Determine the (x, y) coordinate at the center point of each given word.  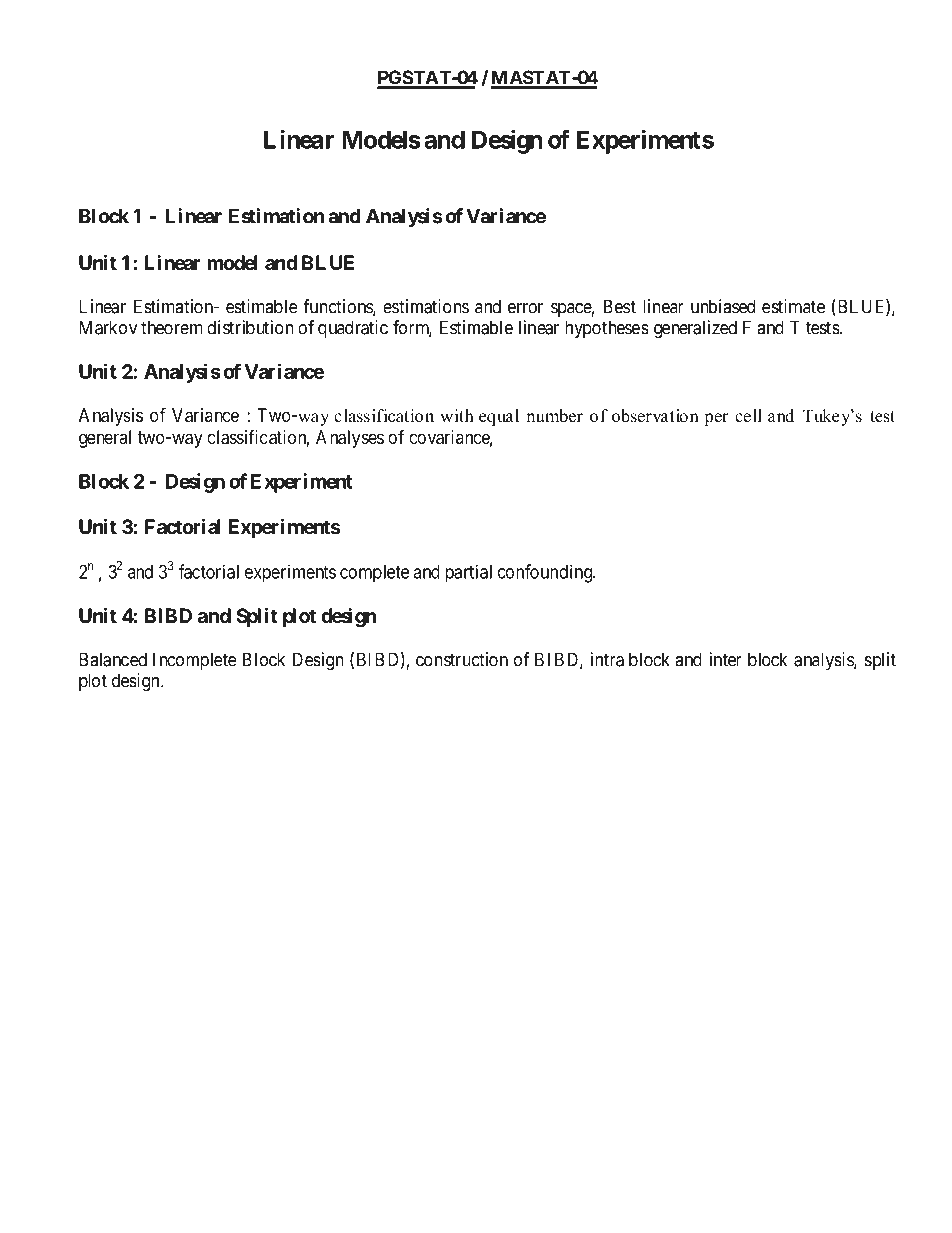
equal (499, 417)
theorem (172, 327)
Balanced (113, 659)
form (412, 328)
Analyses (350, 439)
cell (748, 416)
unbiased (723, 306)
